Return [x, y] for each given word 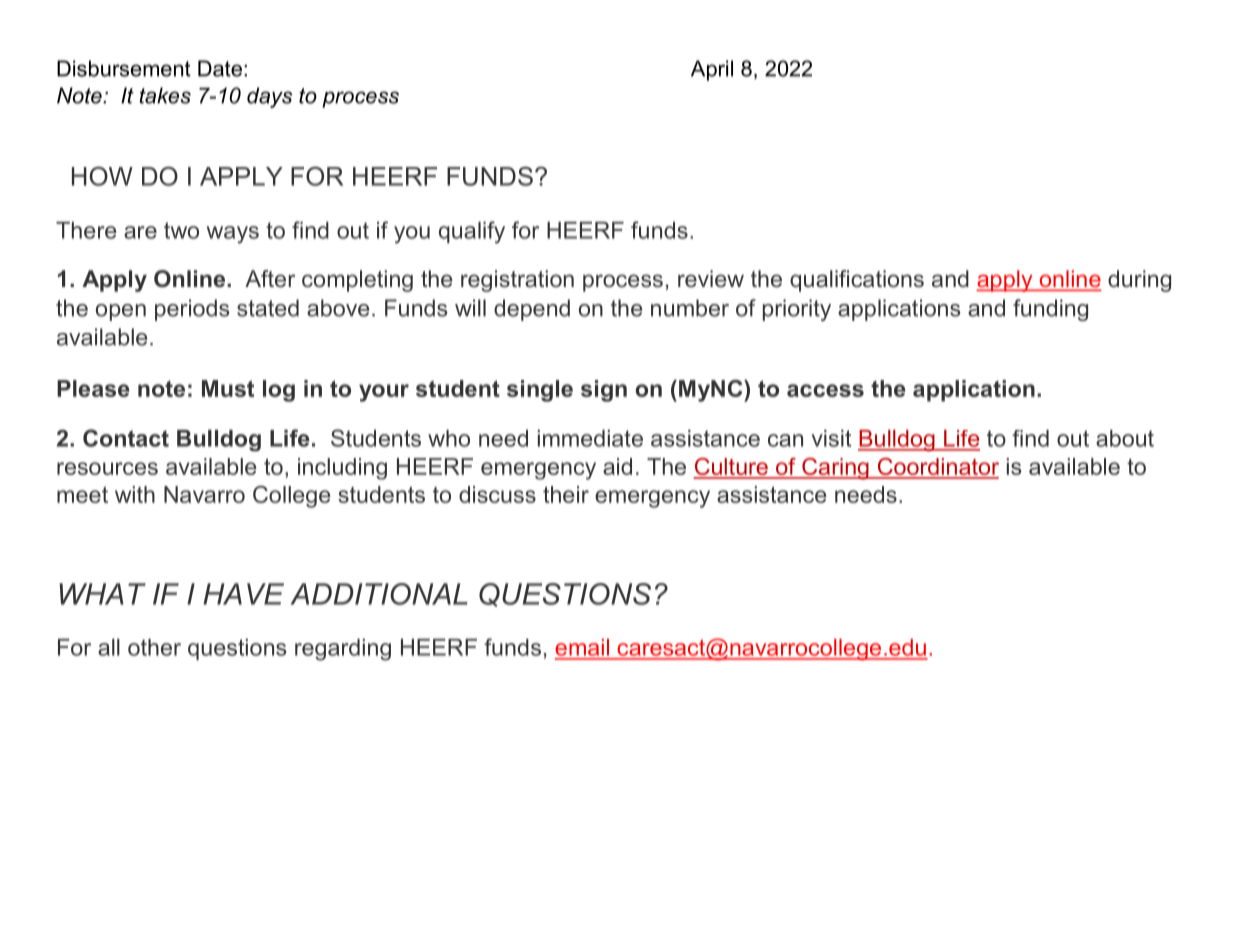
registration [517, 281]
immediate [590, 438]
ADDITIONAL [379, 594]
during [1139, 281]
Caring [835, 469]
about [1125, 438]
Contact [126, 438]
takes [165, 95]
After [270, 279]
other [154, 647]
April [712, 70]
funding [1050, 310]
